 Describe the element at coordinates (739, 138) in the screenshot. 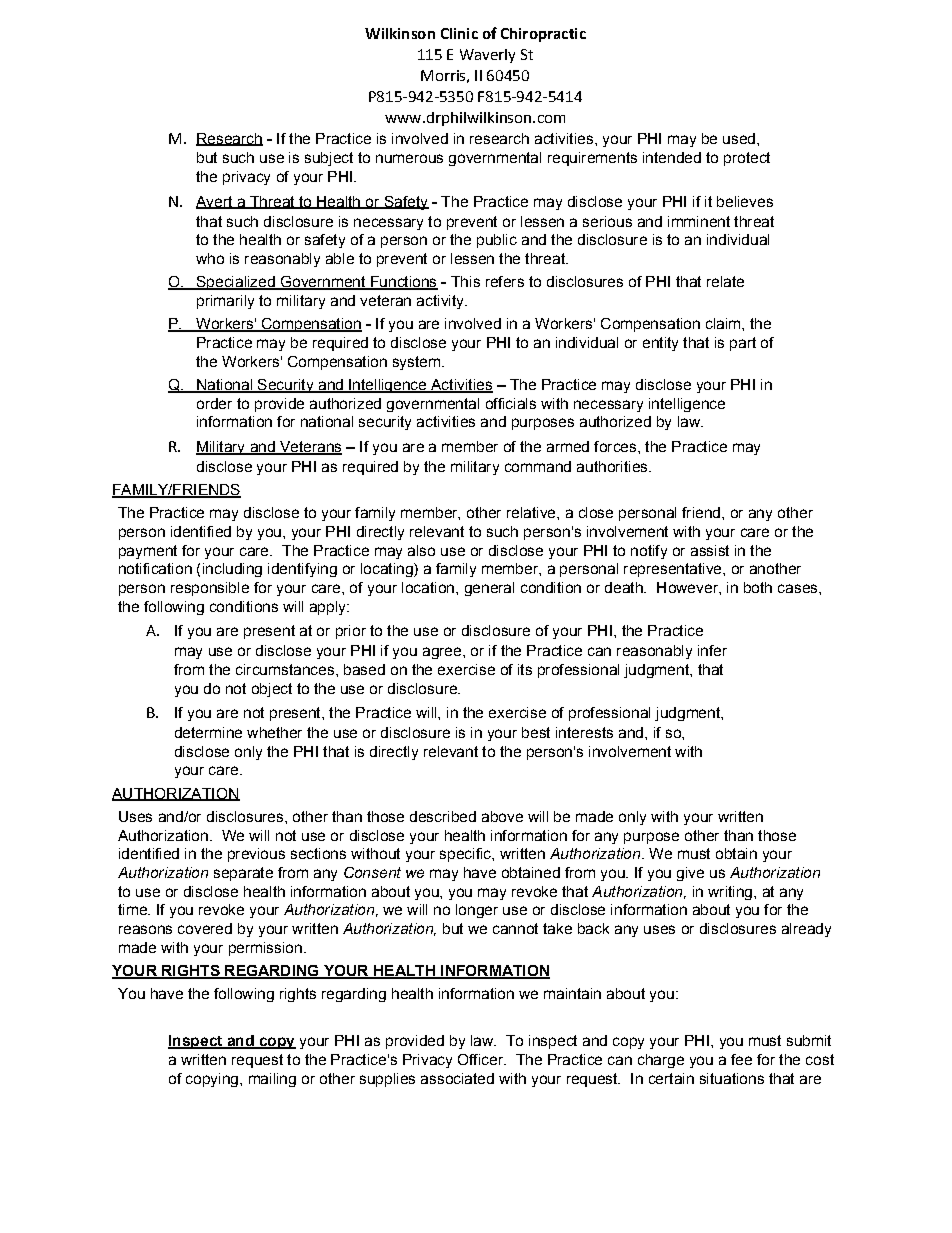

I see `used` at that location.
